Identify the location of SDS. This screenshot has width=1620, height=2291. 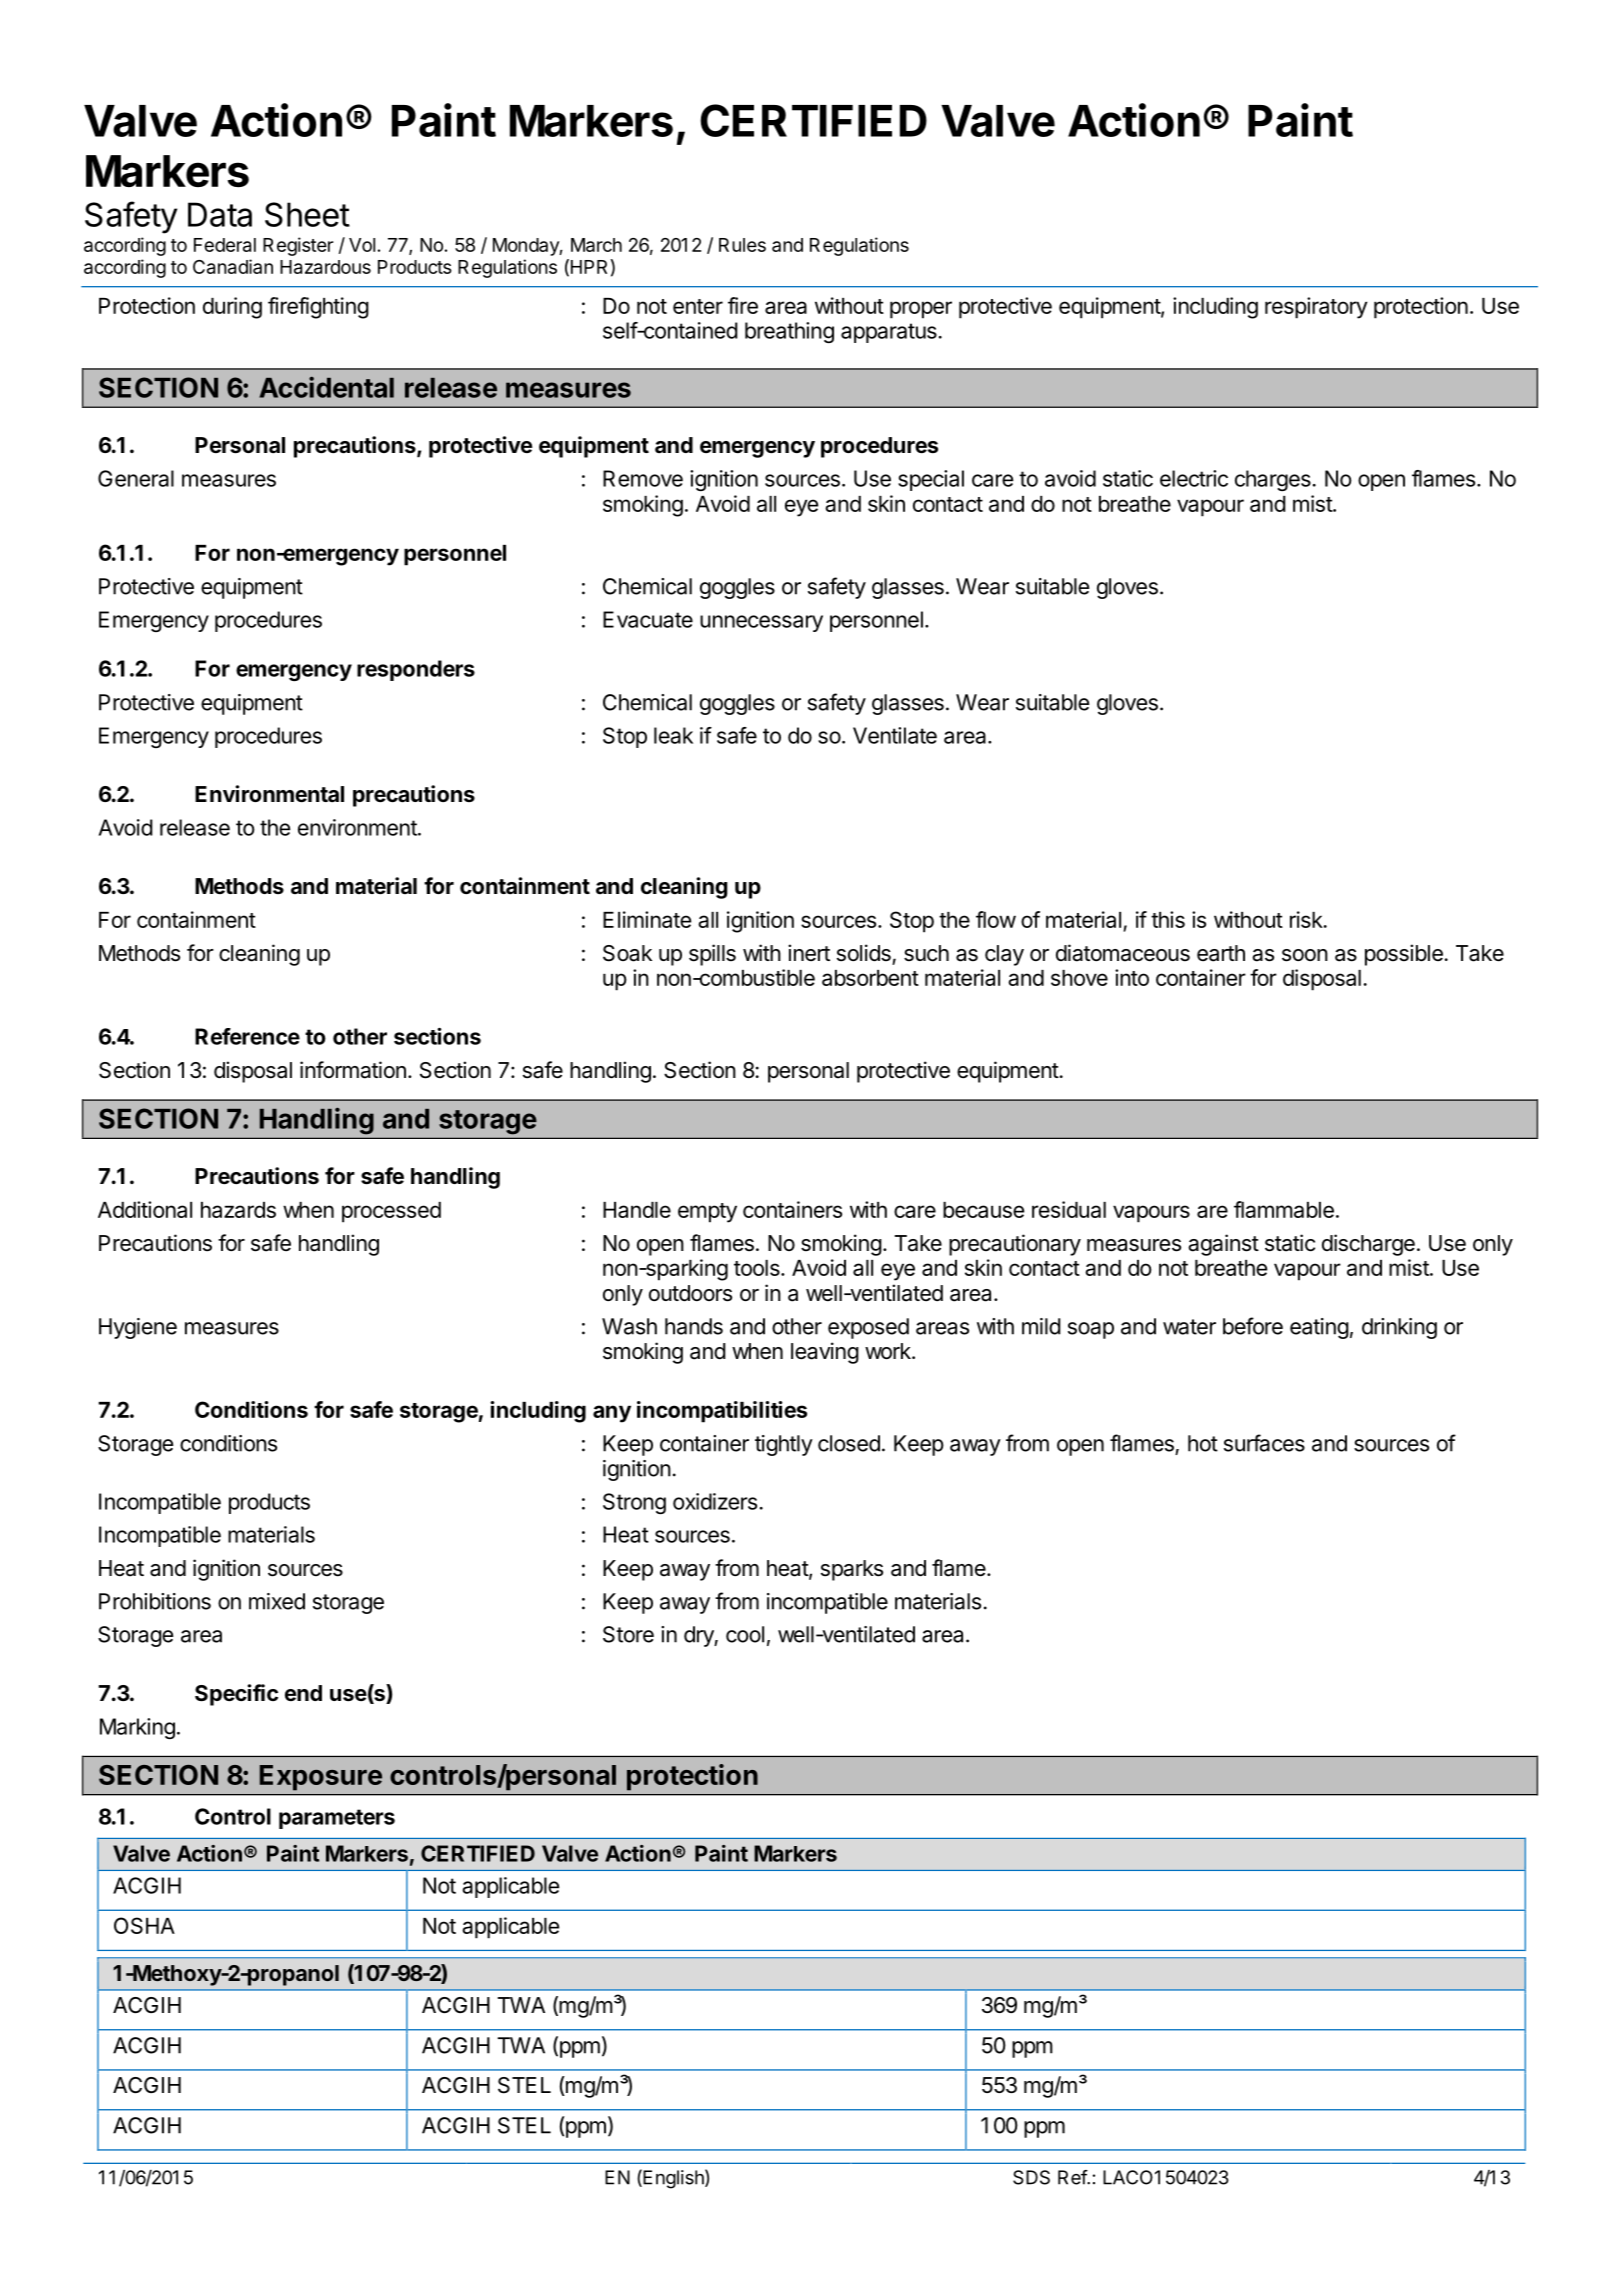
(1031, 2177).
